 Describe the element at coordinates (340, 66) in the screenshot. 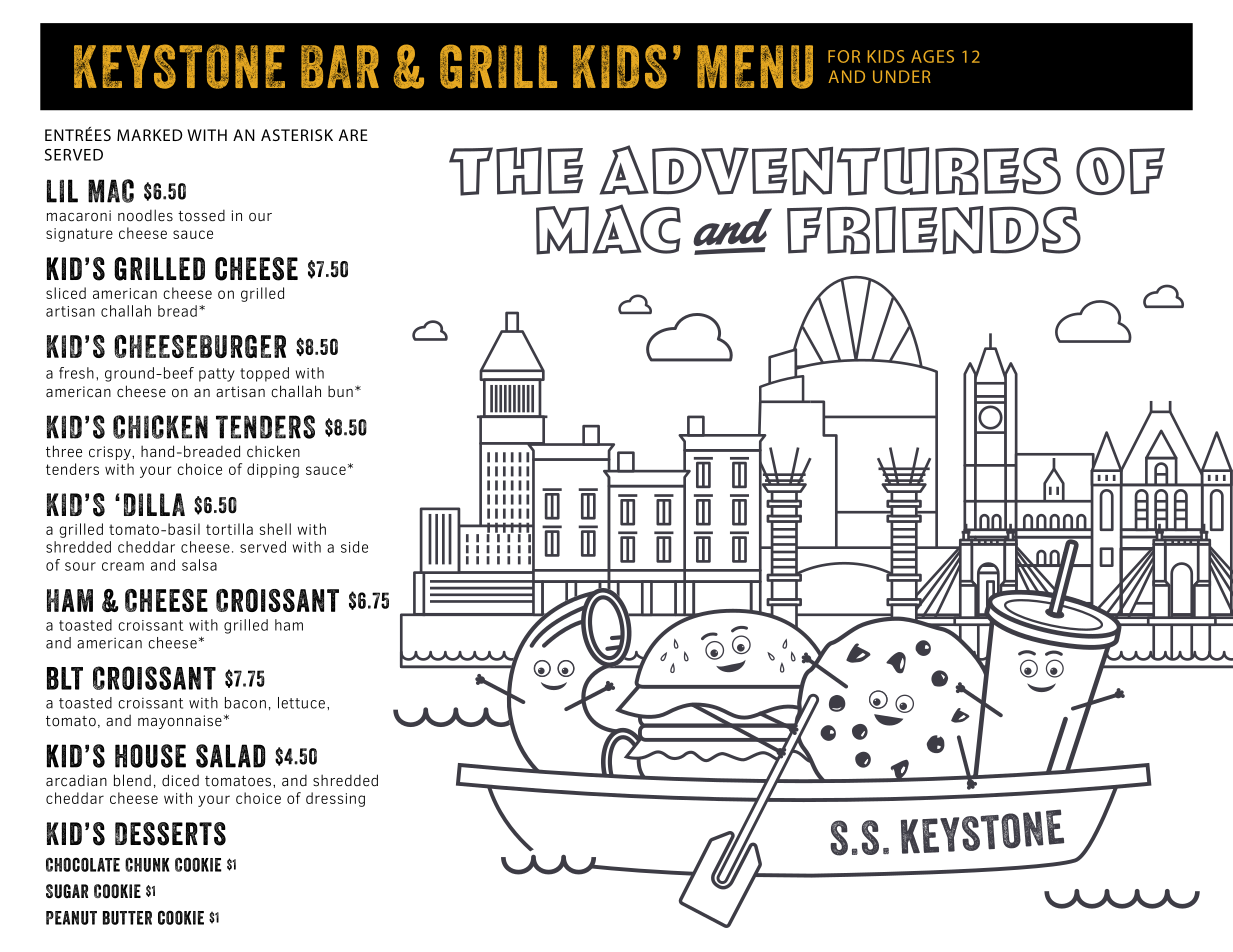

I see `BAR` at that location.
